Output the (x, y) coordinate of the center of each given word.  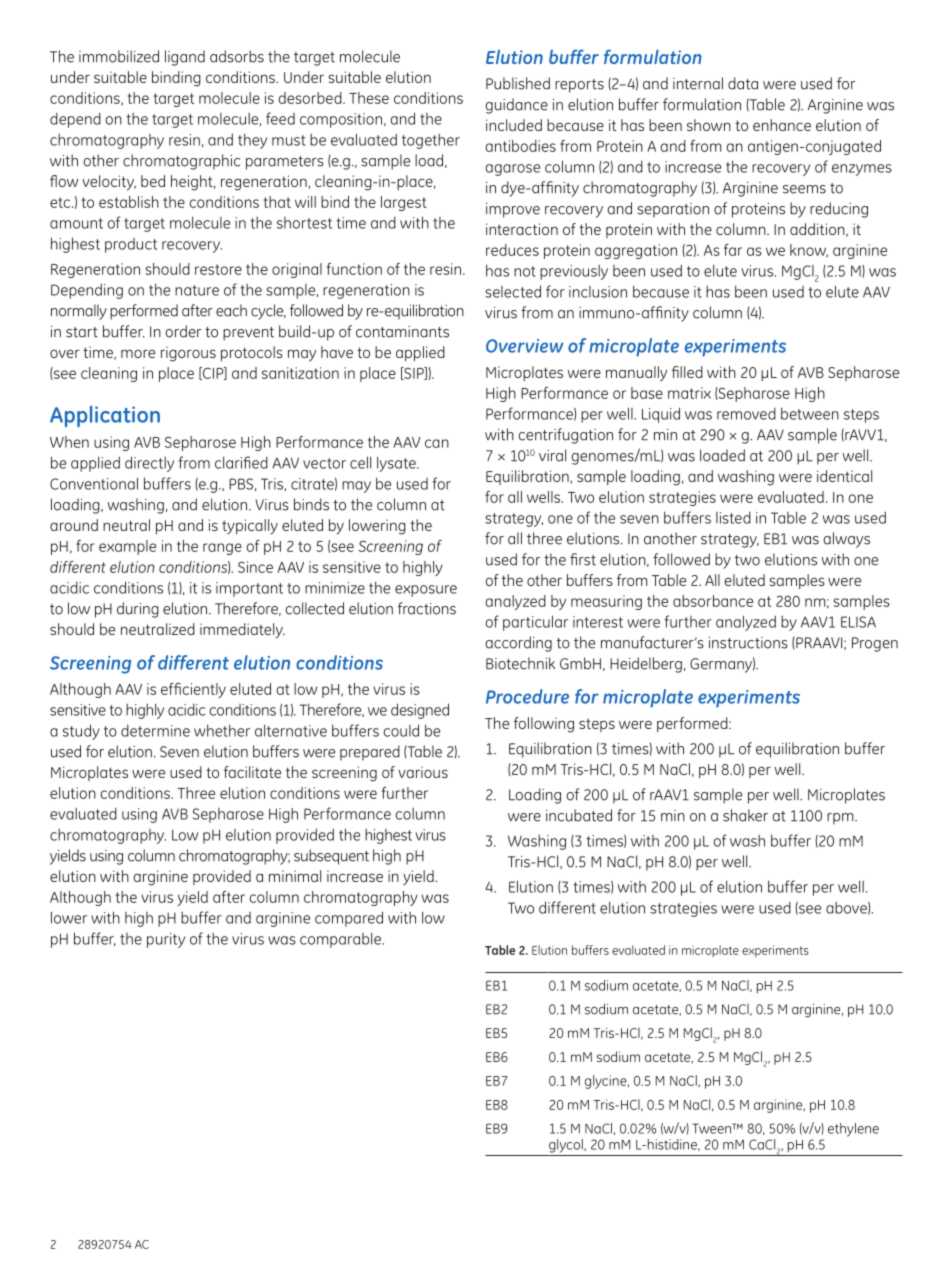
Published (518, 83)
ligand (185, 58)
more (138, 353)
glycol (567, 1146)
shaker (745, 815)
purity (166, 940)
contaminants (402, 332)
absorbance (713, 601)
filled (687, 372)
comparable (341, 940)
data (743, 83)
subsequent (331, 857)
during (138, 610)
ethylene (853, 1130)
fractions (427, 608)
